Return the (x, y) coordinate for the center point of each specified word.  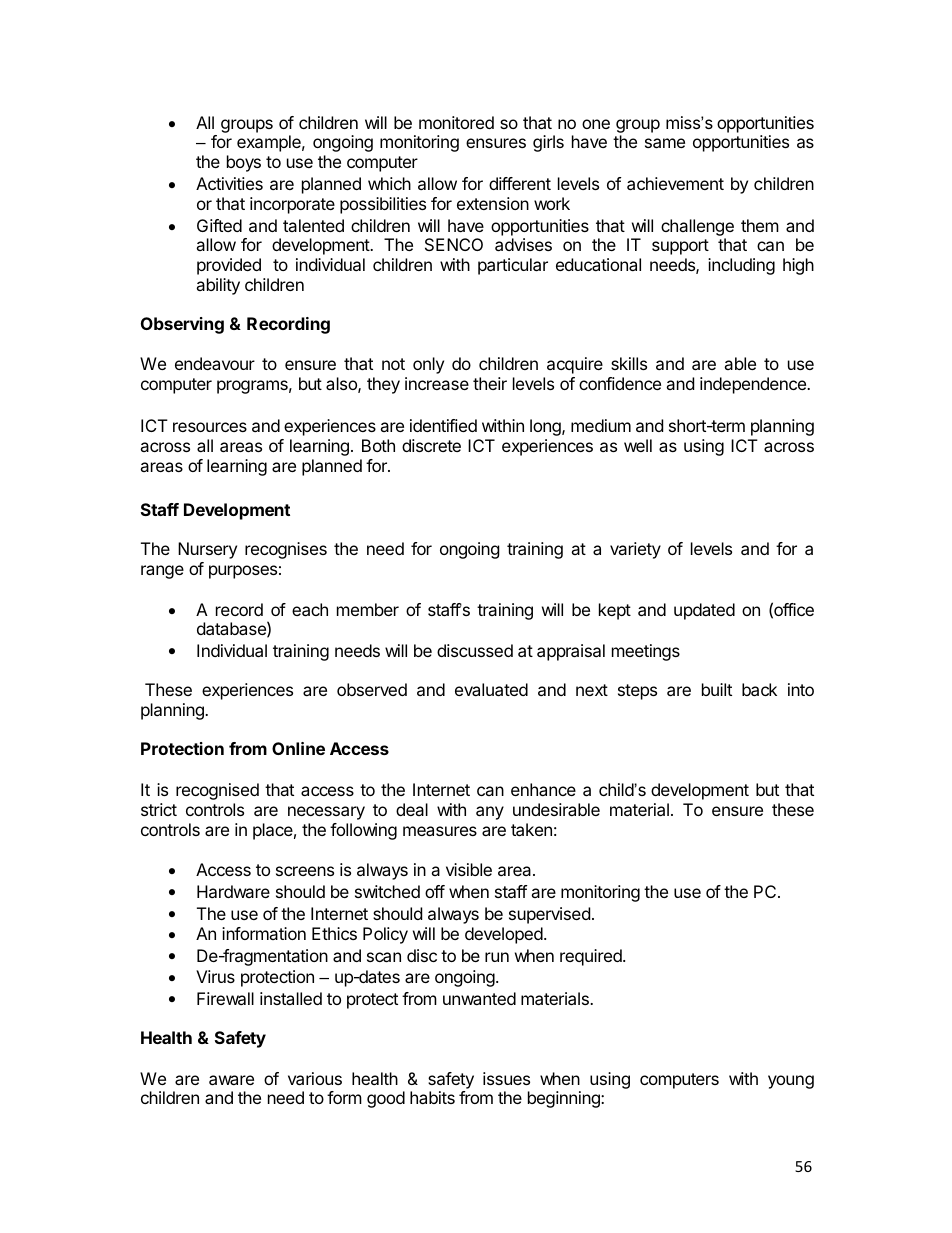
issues (506, 1078)
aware (231, 1080)
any (490, 813)
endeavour (215, 363)
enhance (543, 789)
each (310, 609)
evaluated (491, 689)
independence (754, 385)
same (665, 143)
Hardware (233, 891)
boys (244, 163)
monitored (456, 122)
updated (704, 611)
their (490, 383)
